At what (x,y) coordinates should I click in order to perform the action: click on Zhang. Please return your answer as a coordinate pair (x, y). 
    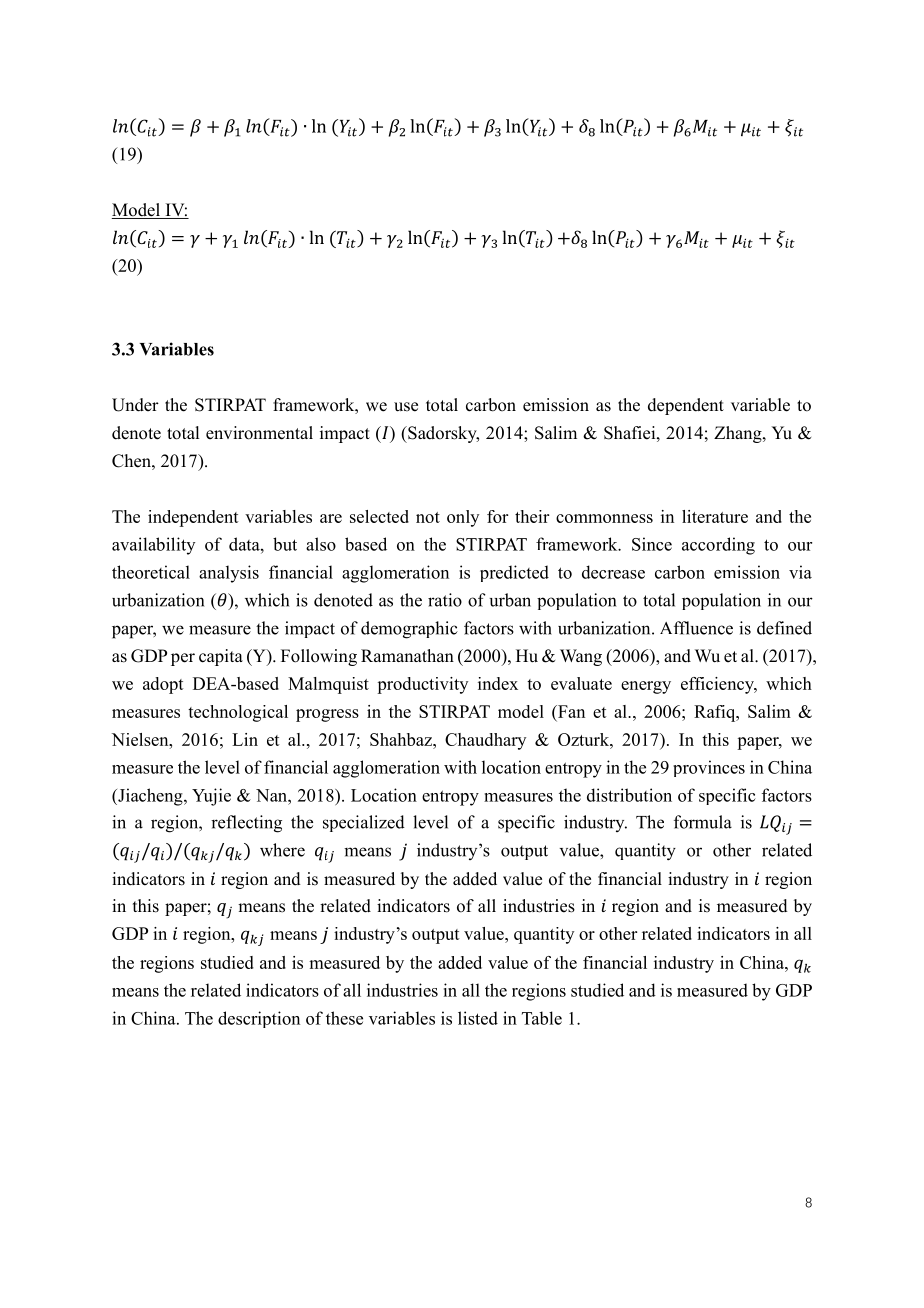
    Looking at the image, I should click on (739, 434).
